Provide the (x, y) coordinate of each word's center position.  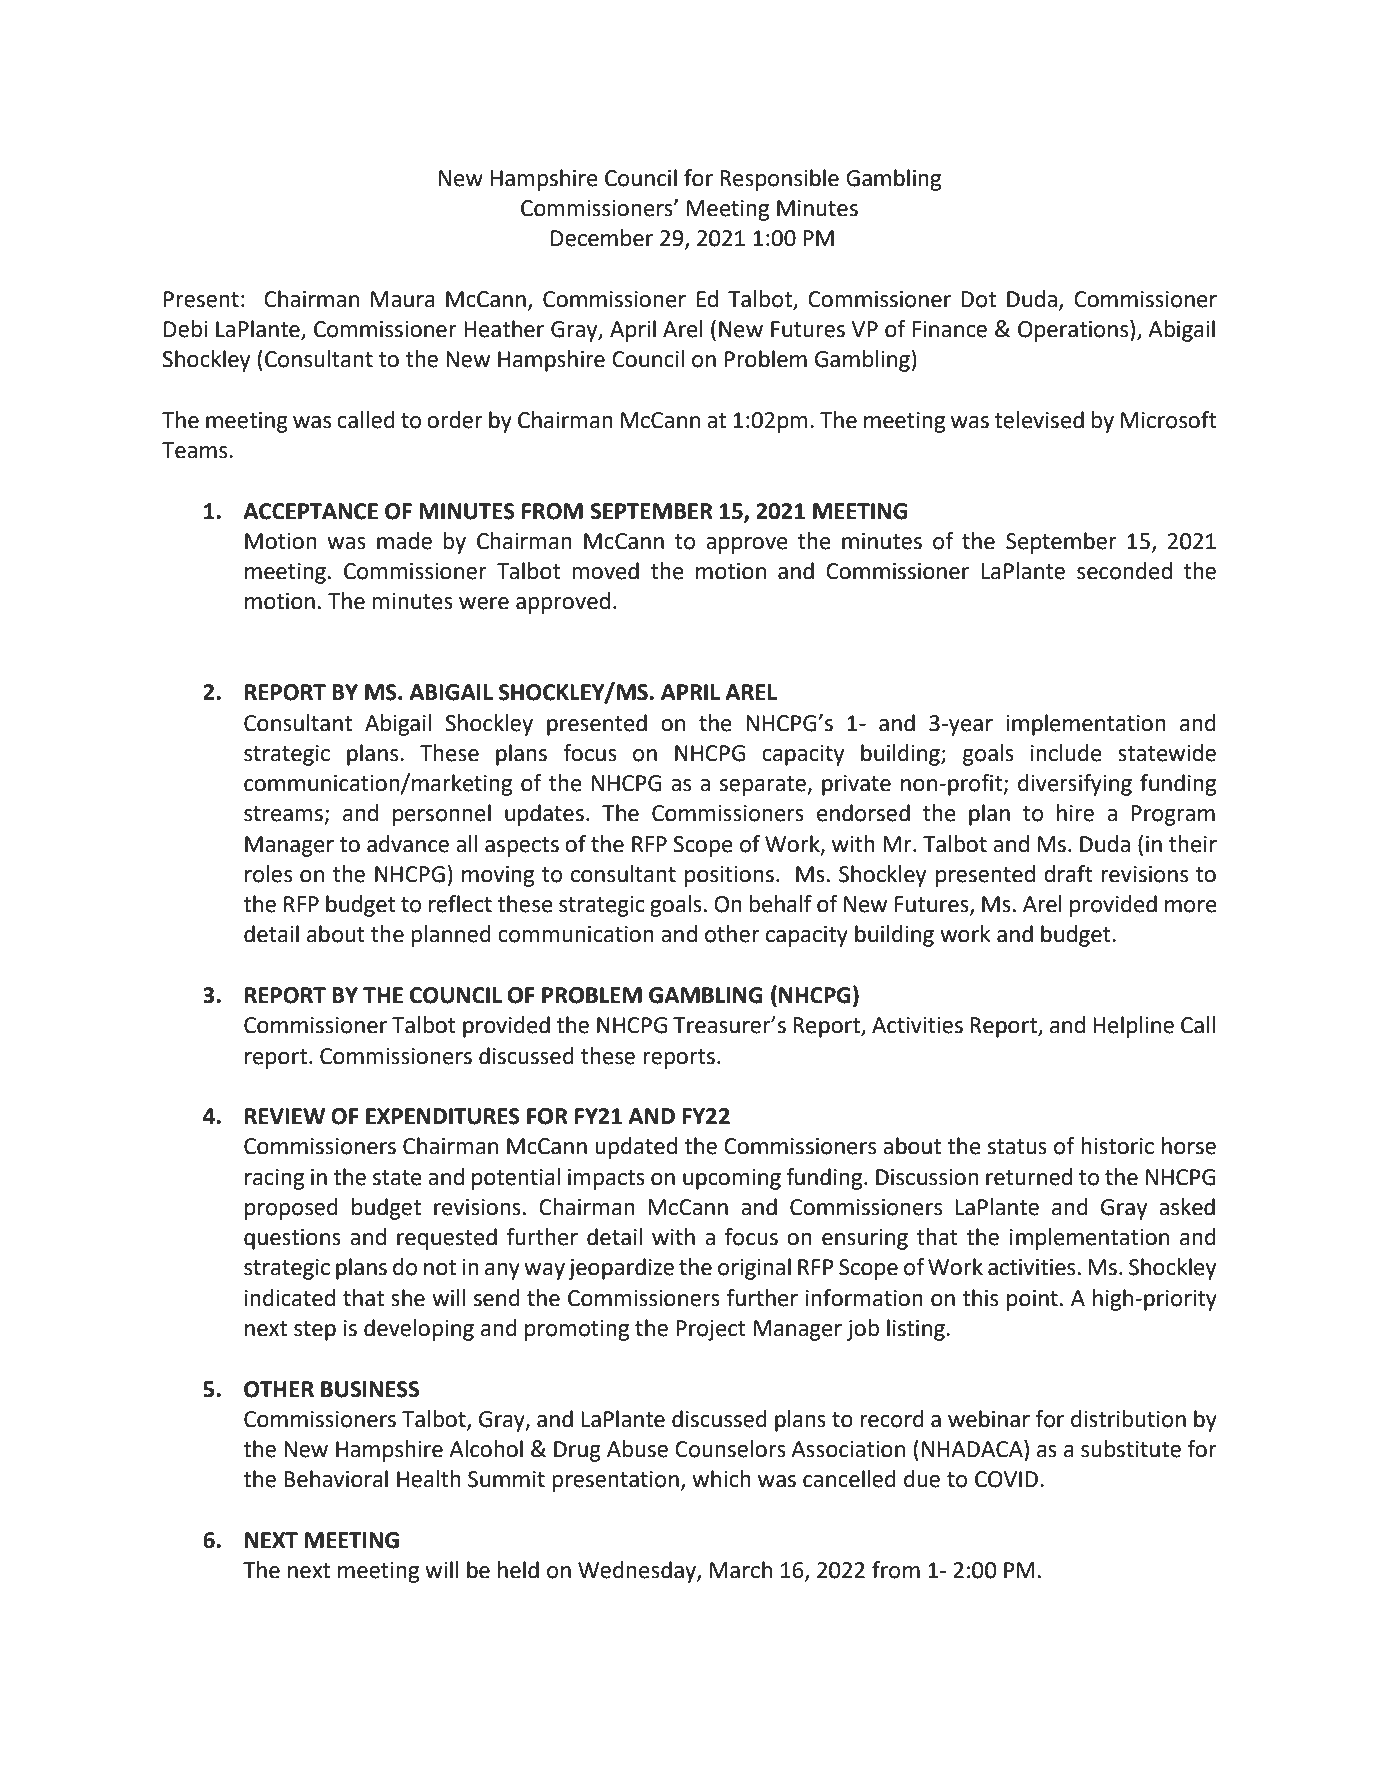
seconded (1124, 571)
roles (268, 874)
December (602, 238)
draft (1068, 874)
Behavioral (336, 1479)
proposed (291, 1209)
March (741, 1570)
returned (1029, 1177)
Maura (403, 299)
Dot (978, 299)
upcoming (732, 1179)
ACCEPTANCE (310, 511)
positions (729, 876)
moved (605, 571)
